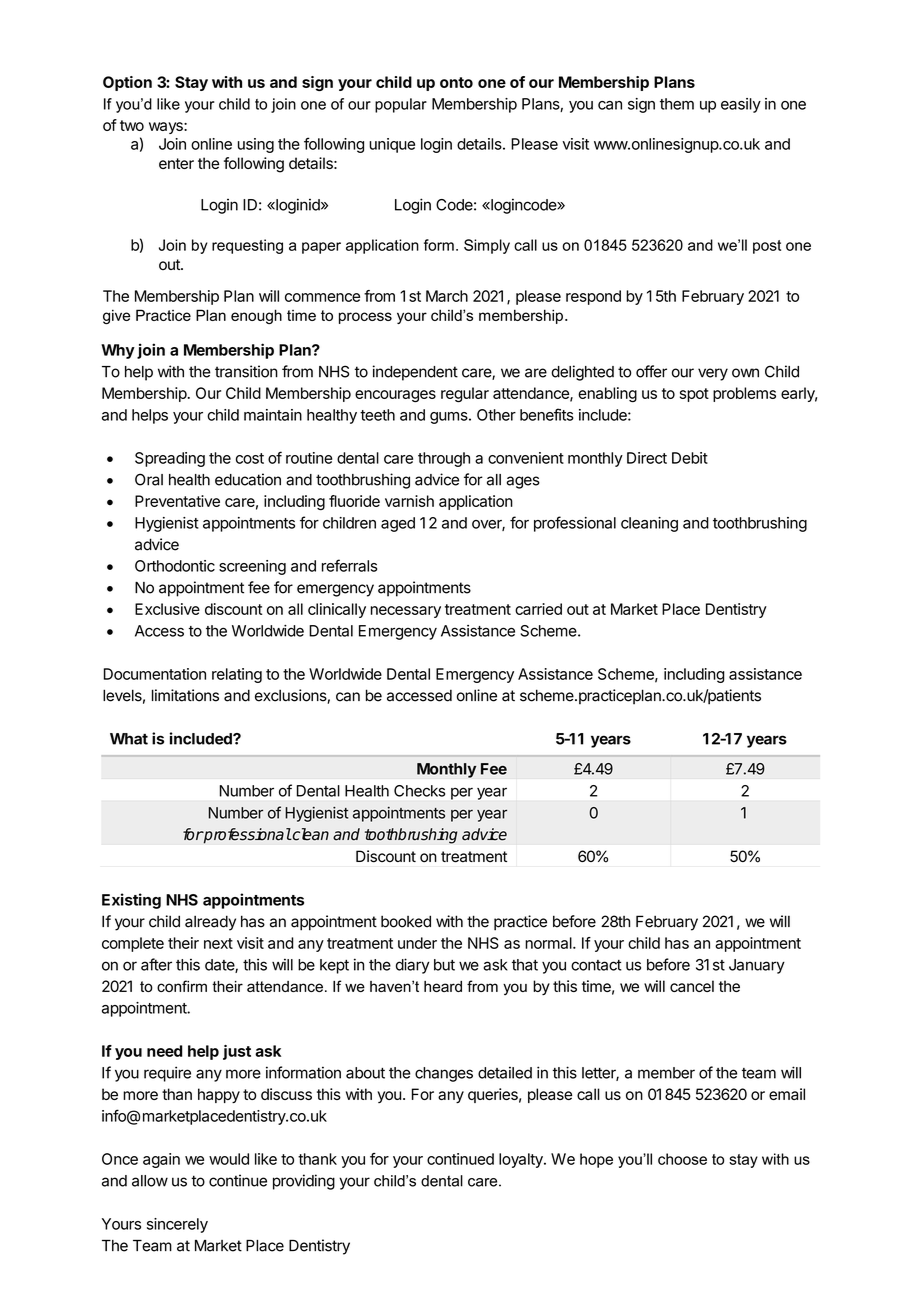  I want to click on choose, so click(682, 1159).
